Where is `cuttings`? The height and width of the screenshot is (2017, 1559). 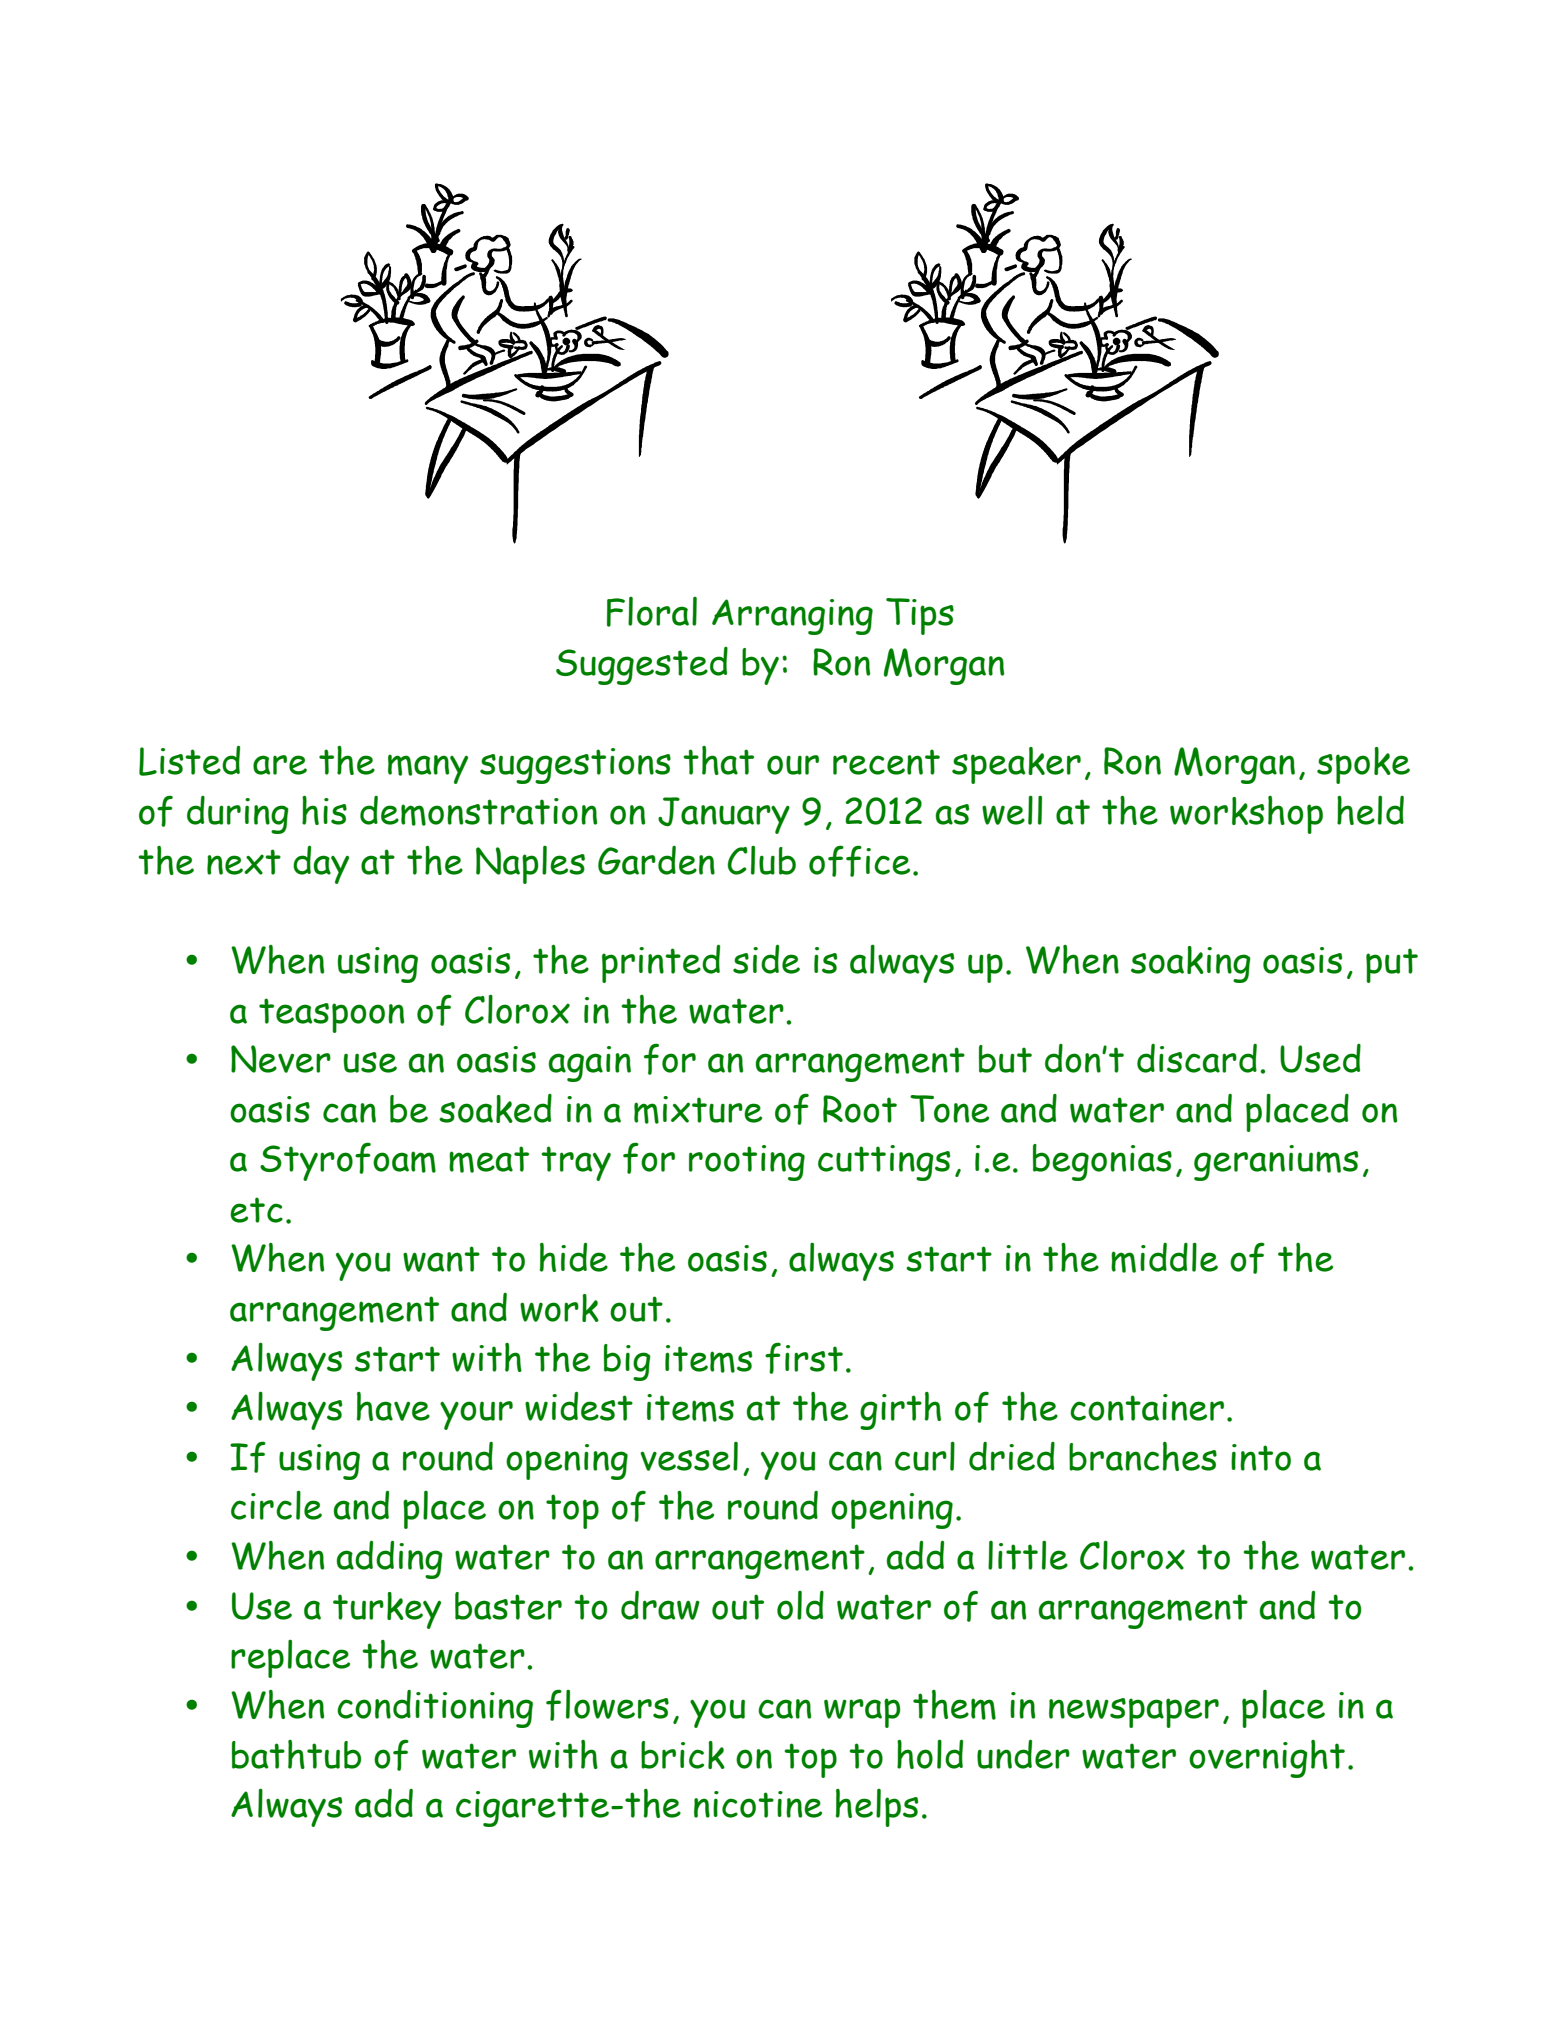
cuttings is located at coordinates (884, 1163).
